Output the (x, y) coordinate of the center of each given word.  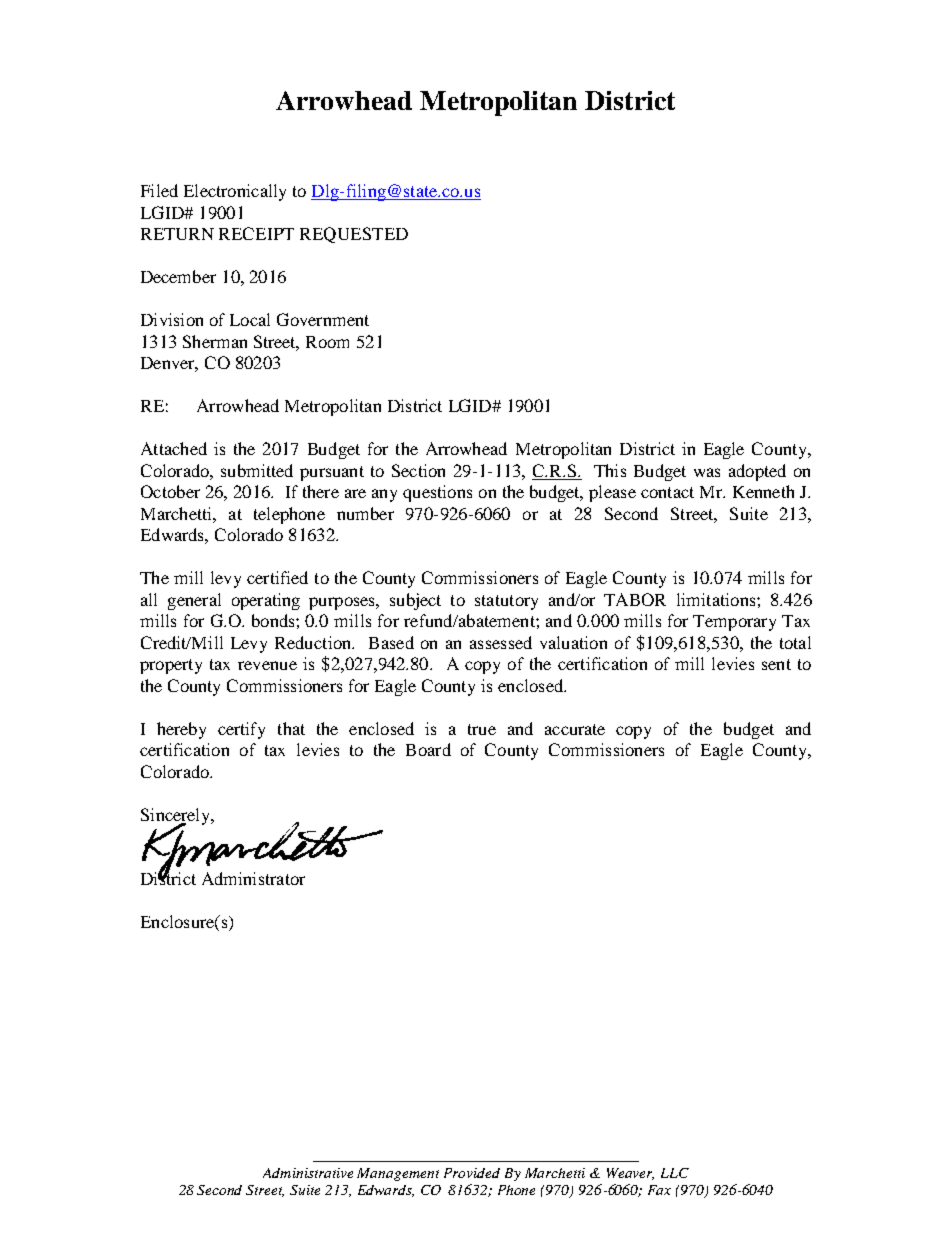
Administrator (253, 878)
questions (437, 493)
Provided (472, 1173)
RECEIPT (256, 233)
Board (428, 749)
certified (277, 577)
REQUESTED (354, 235)
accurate (575, 729)
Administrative (308, 1173)
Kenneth (763, 491)
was (707, 472)
